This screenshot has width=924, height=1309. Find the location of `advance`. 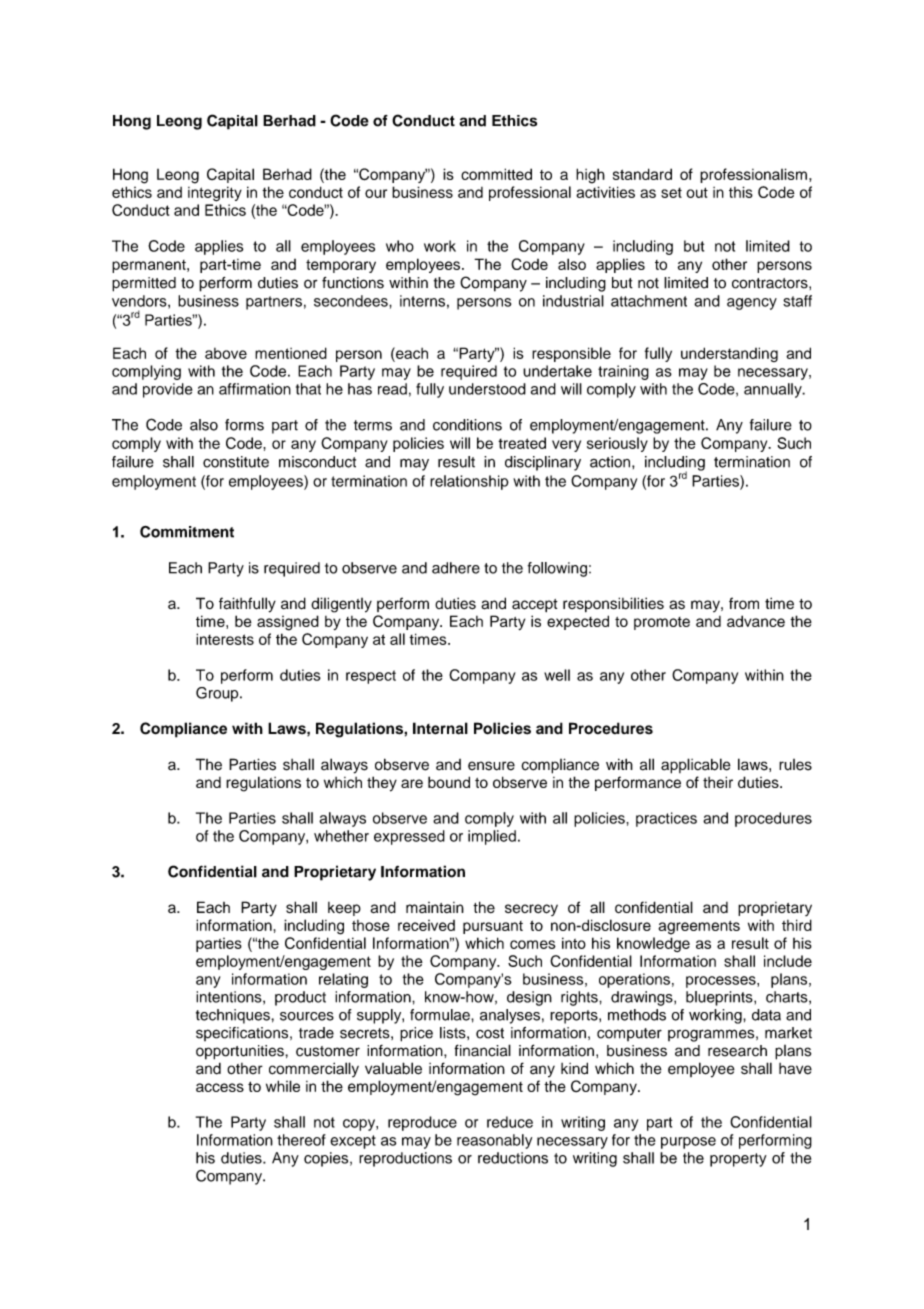

advance is located at coordinates (756, 621).
